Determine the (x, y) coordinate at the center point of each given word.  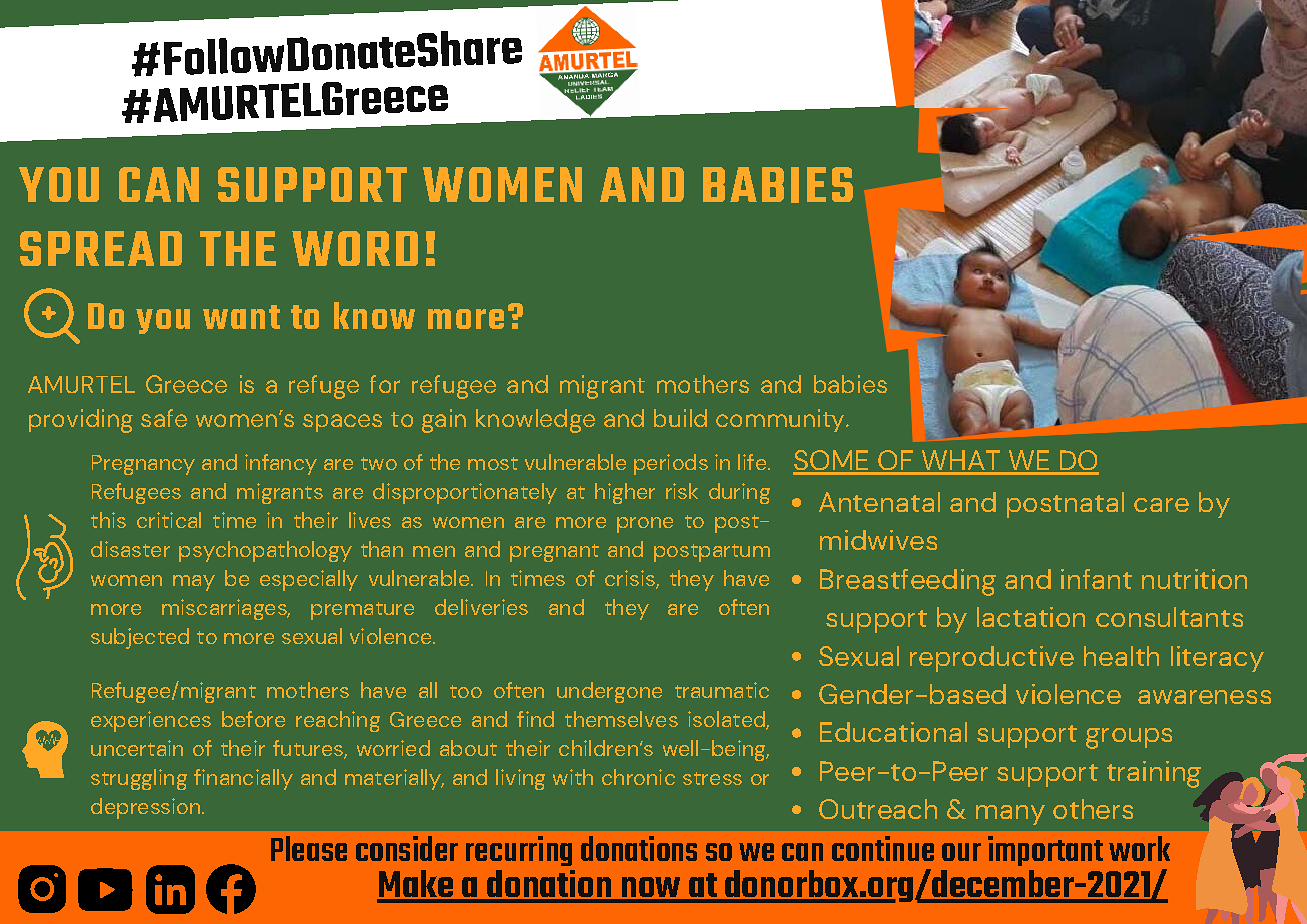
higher (625, 493)
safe (164, 418)
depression (147, 808)
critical (169, 520)
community (781, 420)
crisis (631, 579)
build (680, 418)
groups (1129, 738)
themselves (621, 719)
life (752, 462)
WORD (355, 248)
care (1161, 505)
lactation (1031, 617)
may (194, 583)
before (253, 719)
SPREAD (101, 248)
